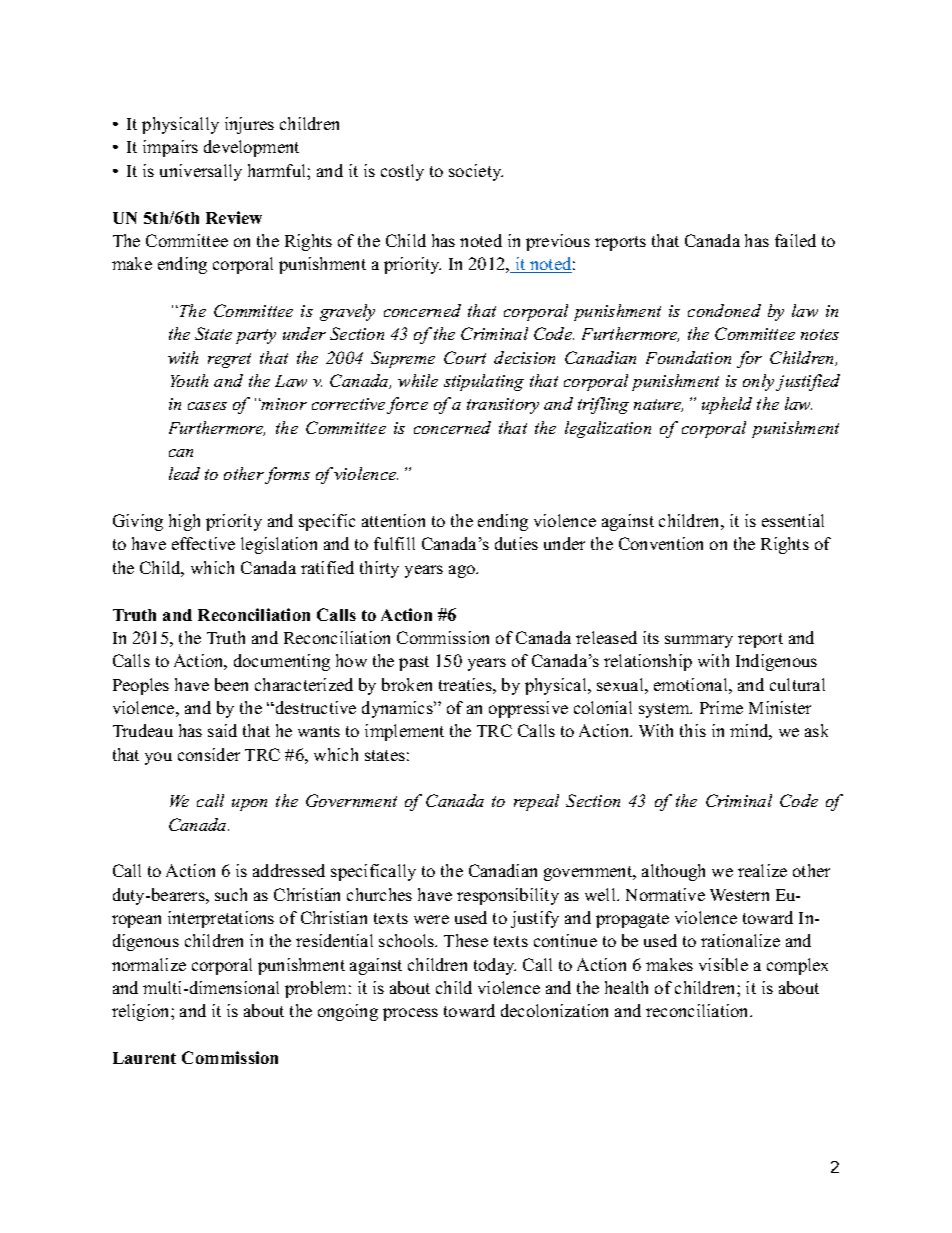 The height and width of the page is (1233, 952). Describe the element at coordinates (721, 707) in the page. I see `Prime` at that location.
